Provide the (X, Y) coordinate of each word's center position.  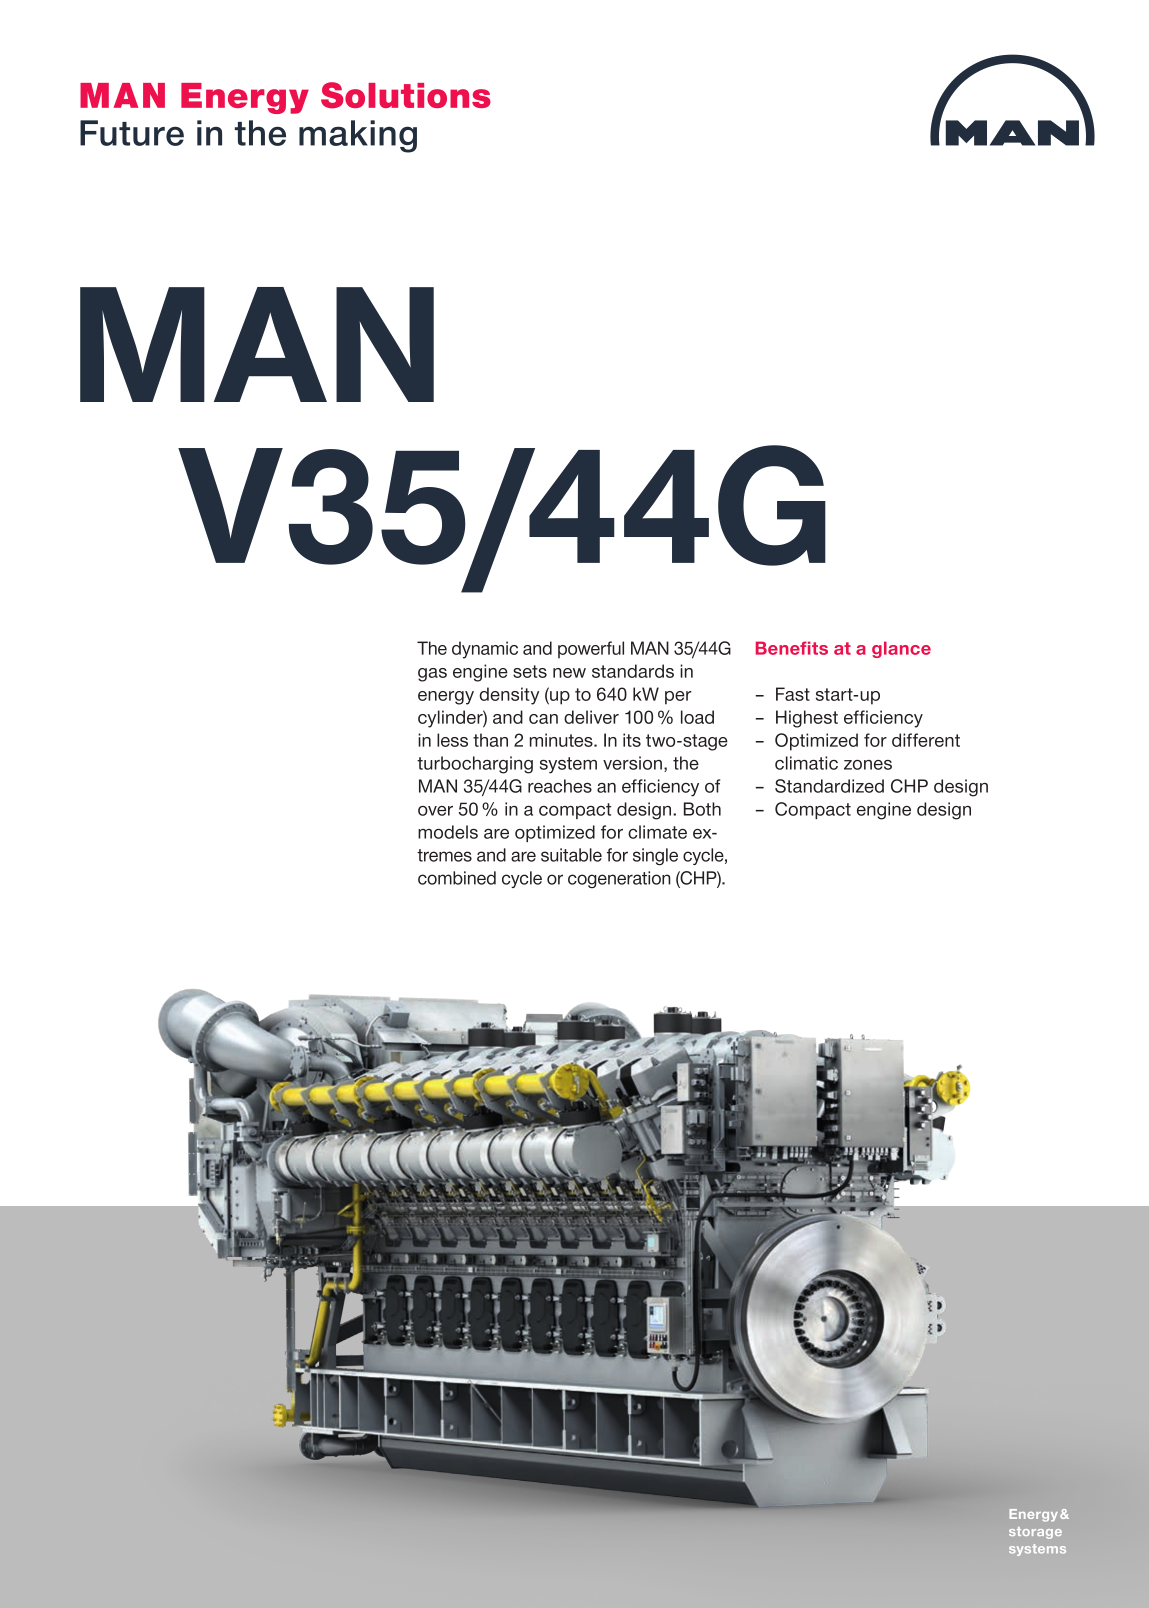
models (448, 832)
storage (1035, 1533)
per (678, 698)
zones (868, 765)
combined (457, 878)
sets (530, 671)
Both (702, 809)
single (655, 856)
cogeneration (619, 879)
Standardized (829, 786)
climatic (806, 763)
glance (901, 649)
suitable (571, 855)
